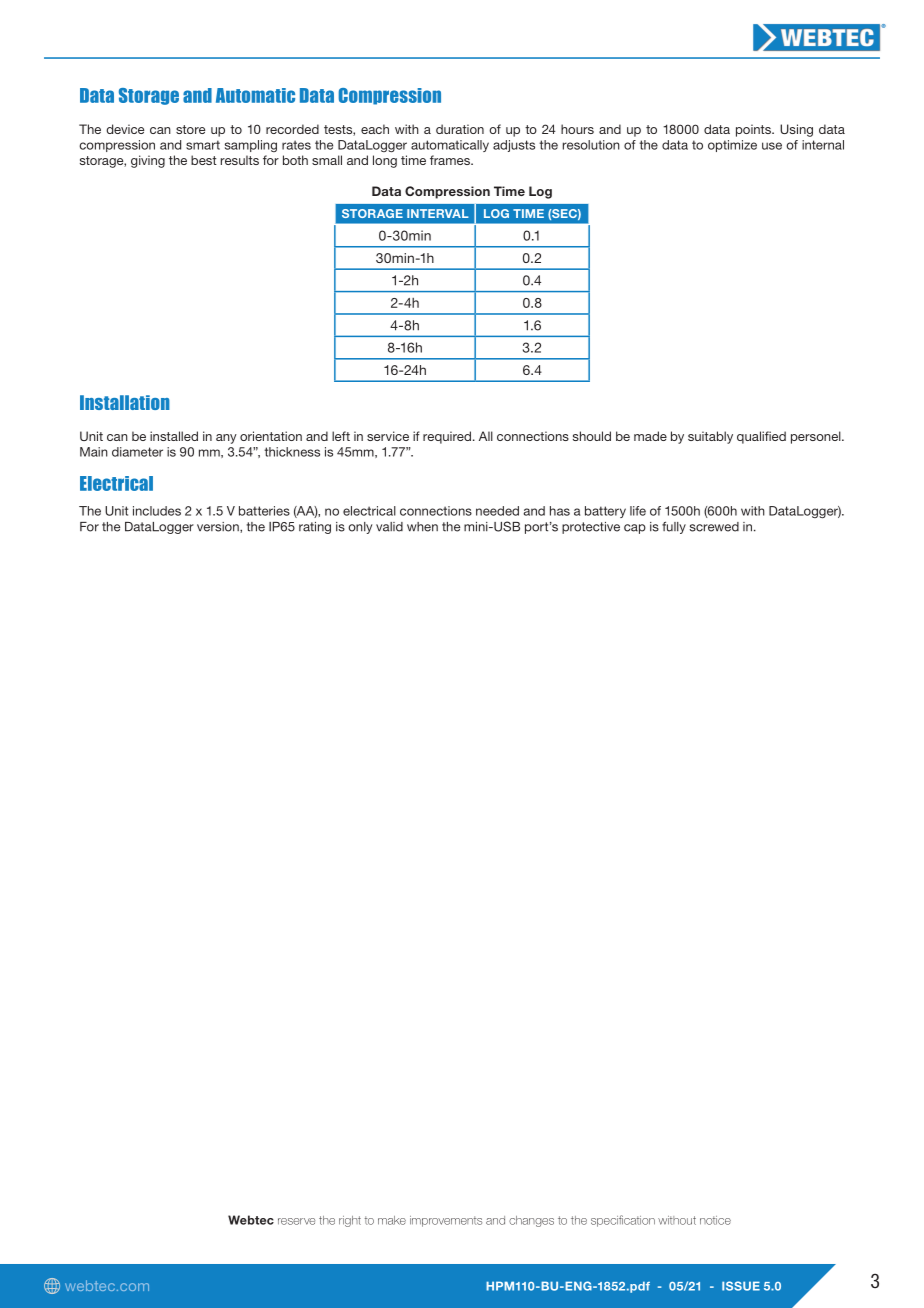 The width and height of the screenshot is (924, 1308). Describe the element at coordinates (732, 146) in the screenshot. I see `optimize` at that location.
